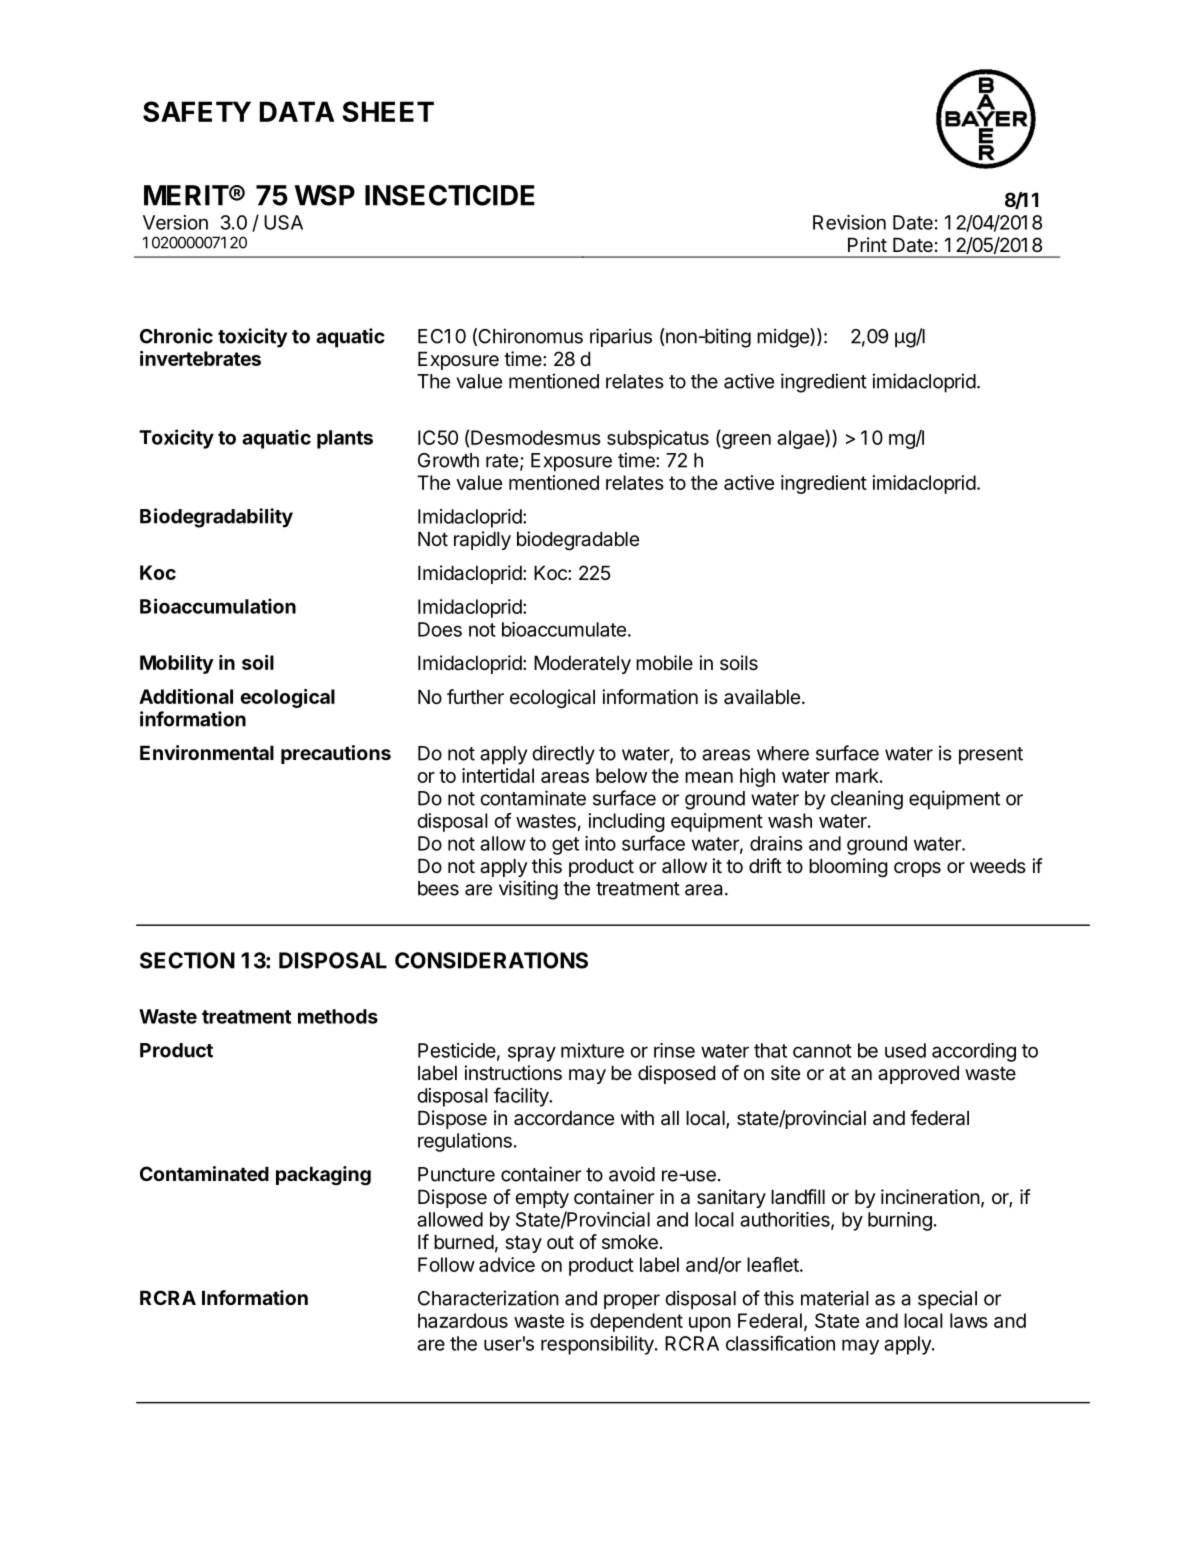  I want to click on special, so click(947, 1300).
